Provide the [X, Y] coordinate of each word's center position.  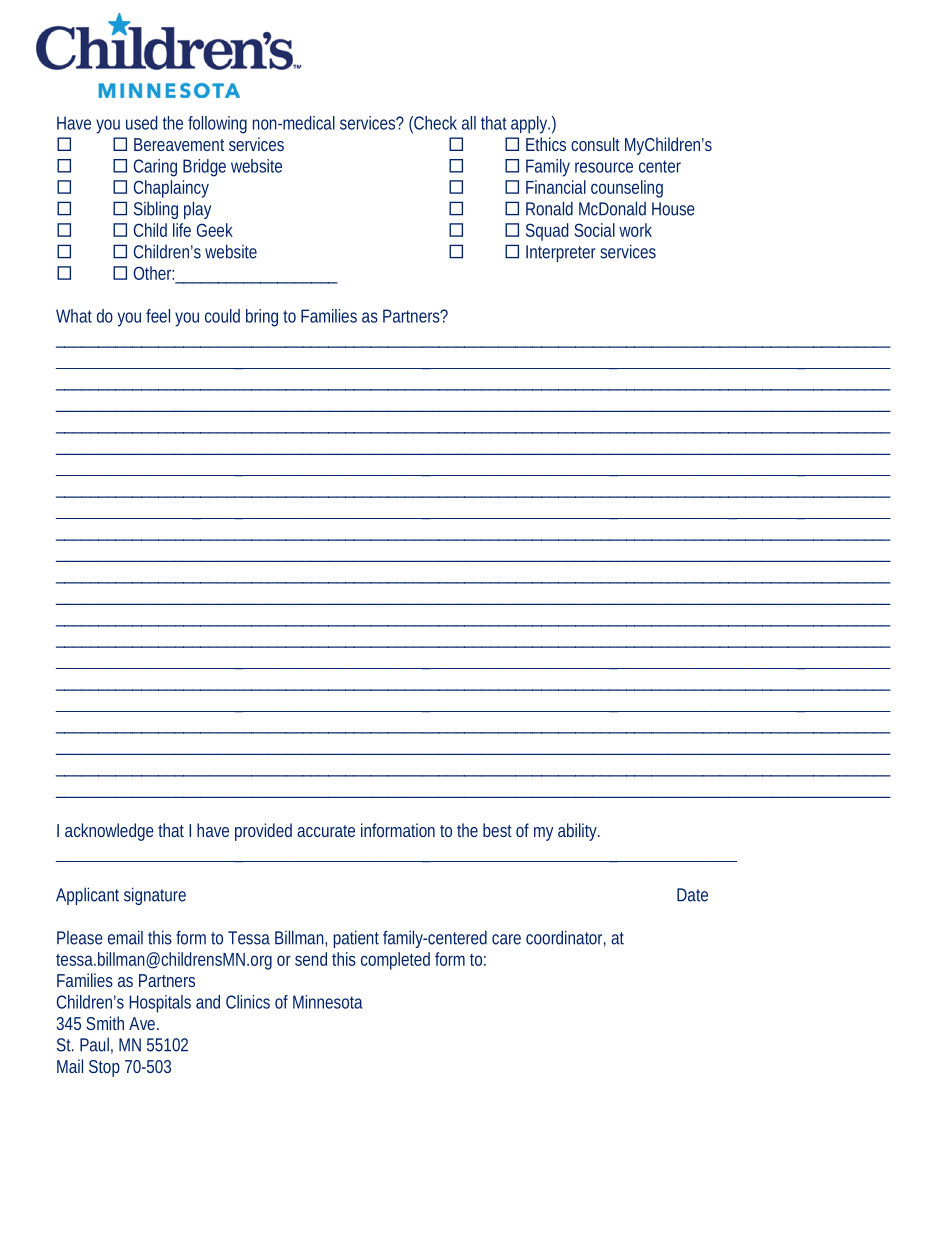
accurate [326, 831]
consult [595, 144]
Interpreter [561, 253]
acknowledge [109, 832]
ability [578, 832]
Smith [105, 1023]
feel [158, 316]
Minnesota [328, 1002]
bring [262, 318]
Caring [155, 168]
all [469, 123]
